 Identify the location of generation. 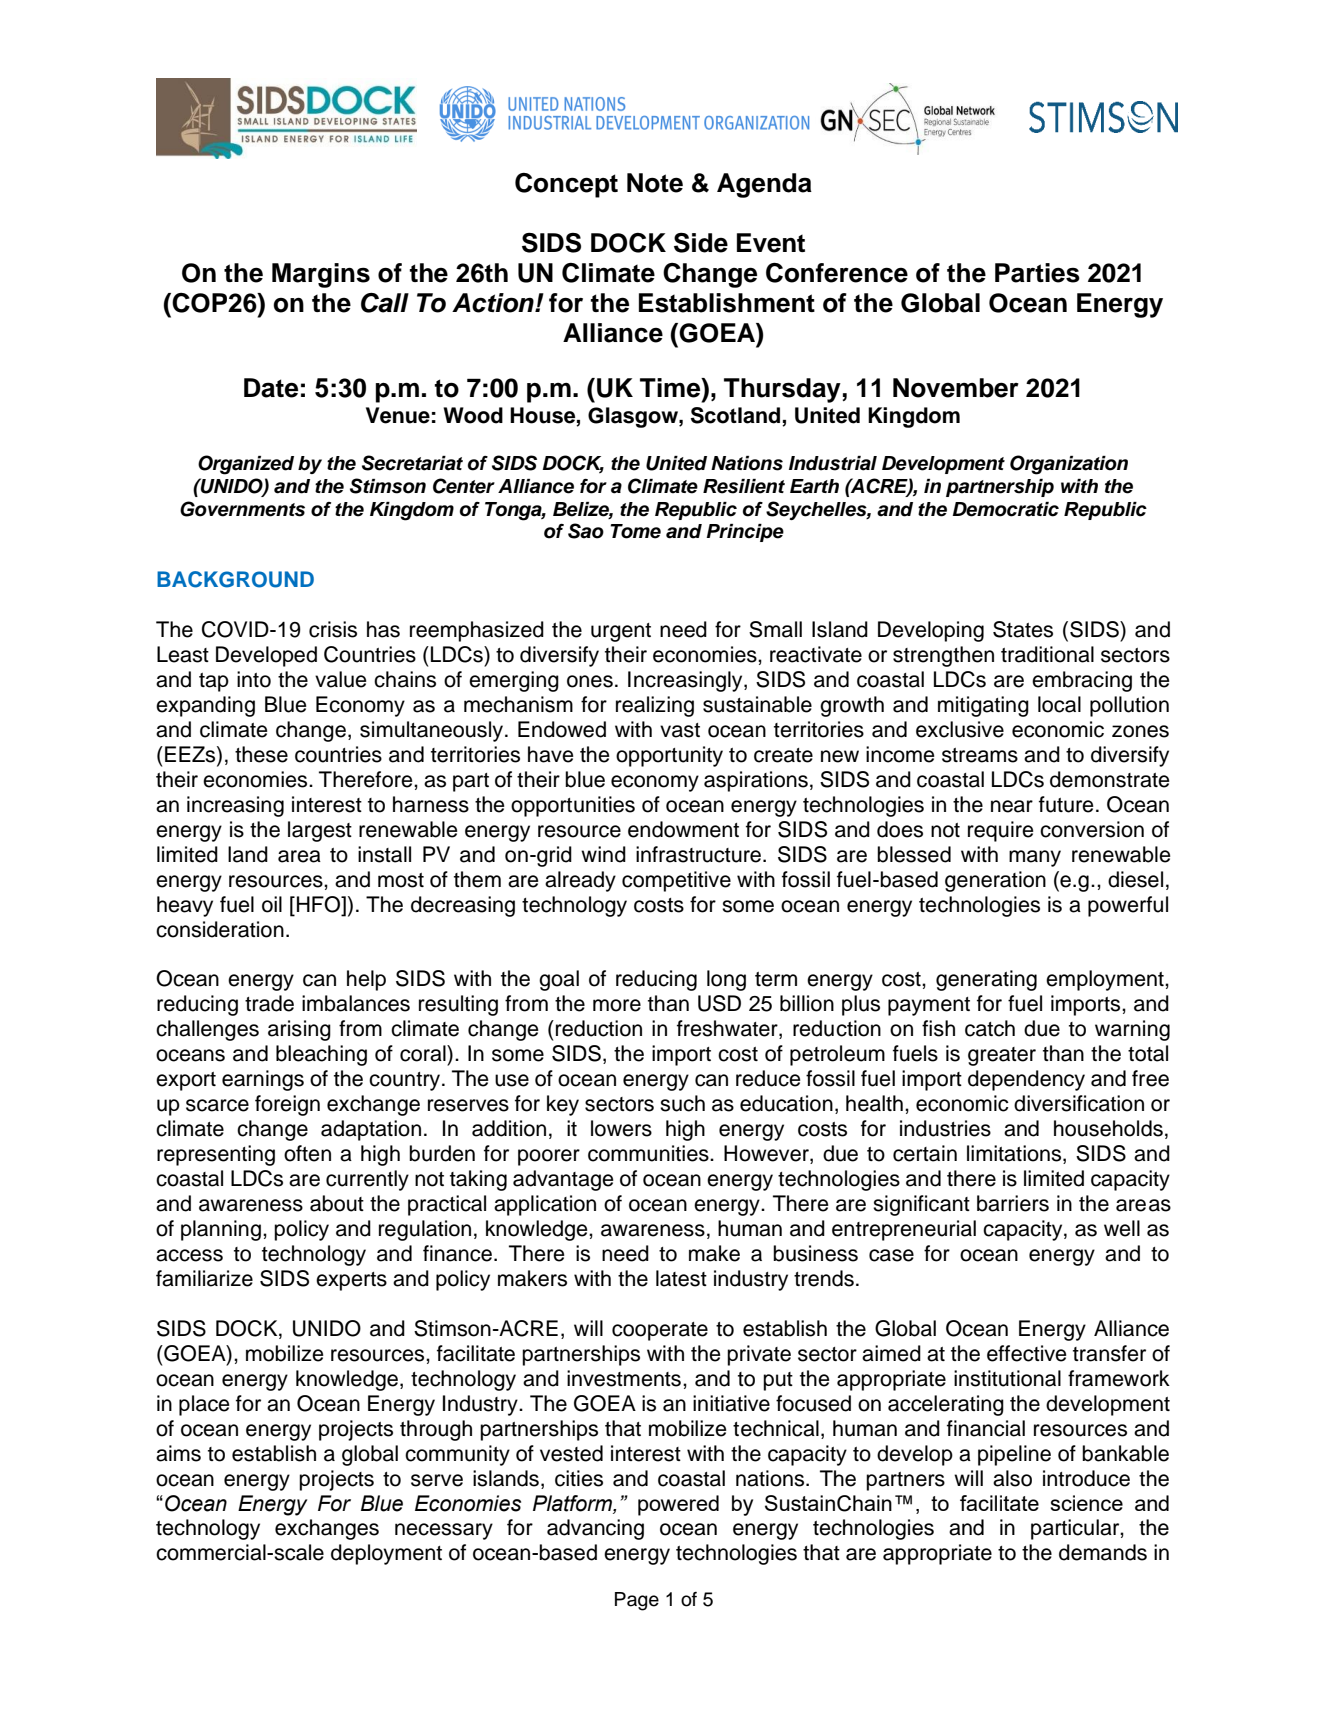
(995, 881).
